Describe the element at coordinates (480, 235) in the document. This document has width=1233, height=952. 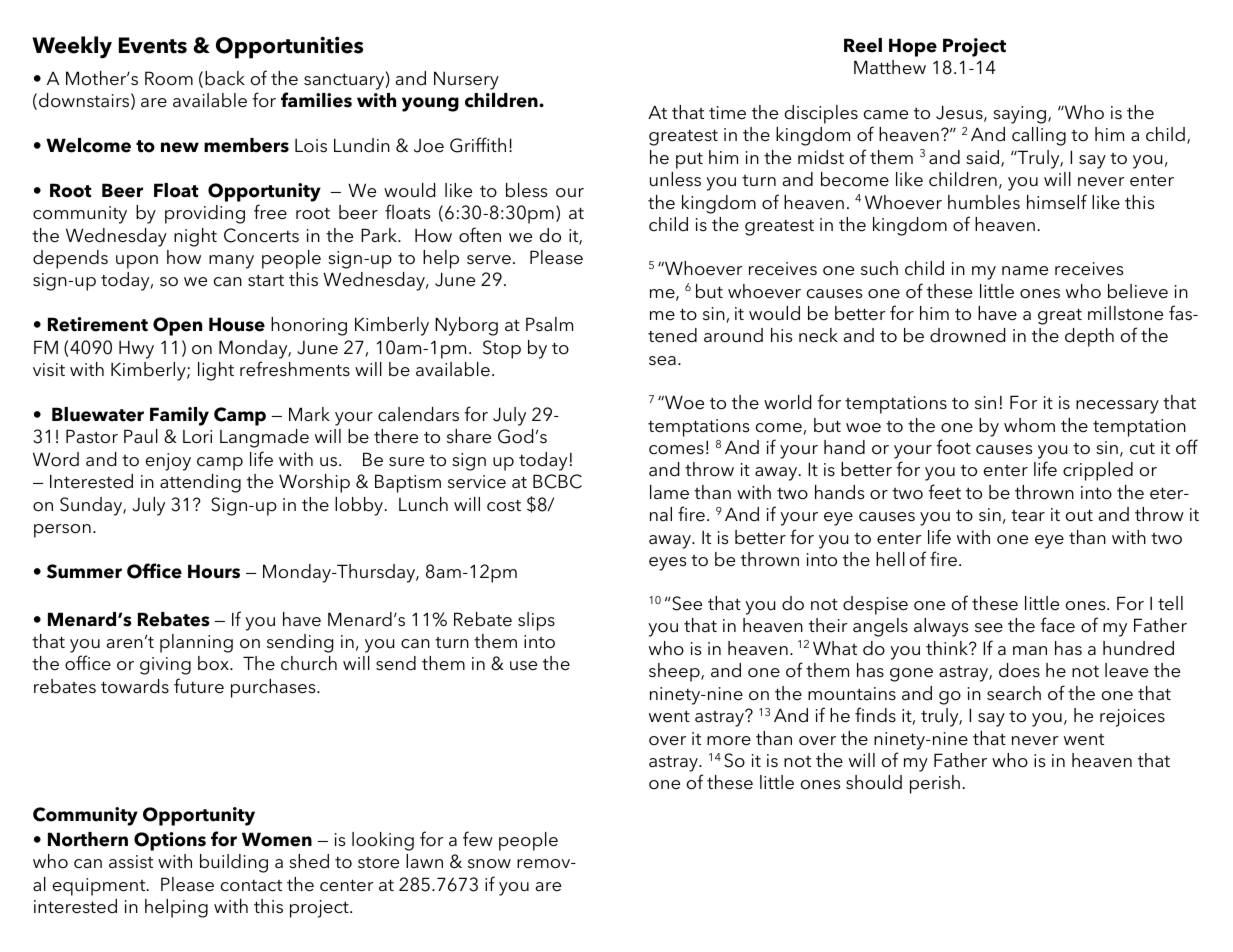
I see `often` at that location.
